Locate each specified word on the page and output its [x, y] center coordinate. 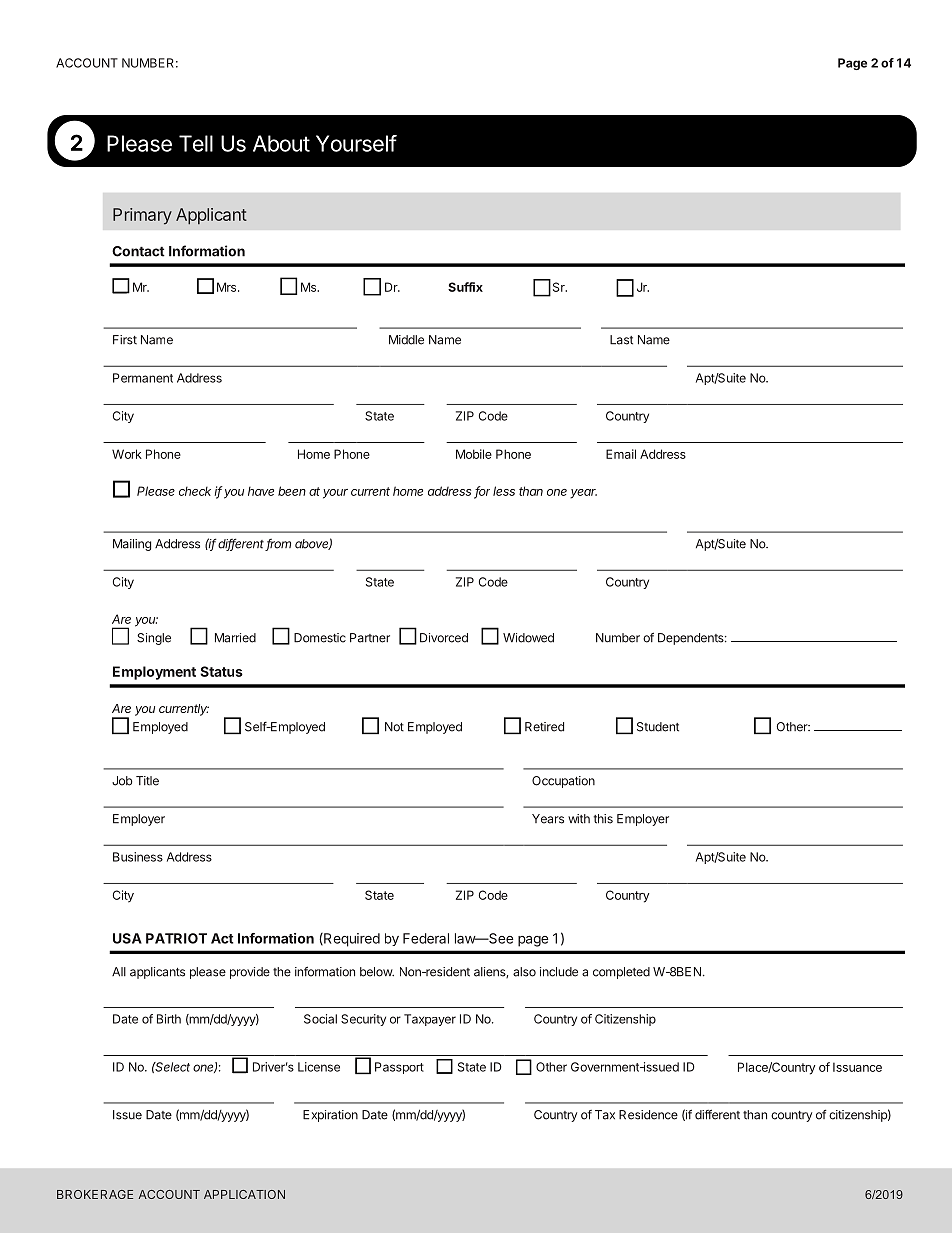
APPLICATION [244, 1194]
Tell [196, 143]
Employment [154, 673]
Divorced [444, 638]
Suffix [465, 287]
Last [621, 340]
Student [658, 727]
